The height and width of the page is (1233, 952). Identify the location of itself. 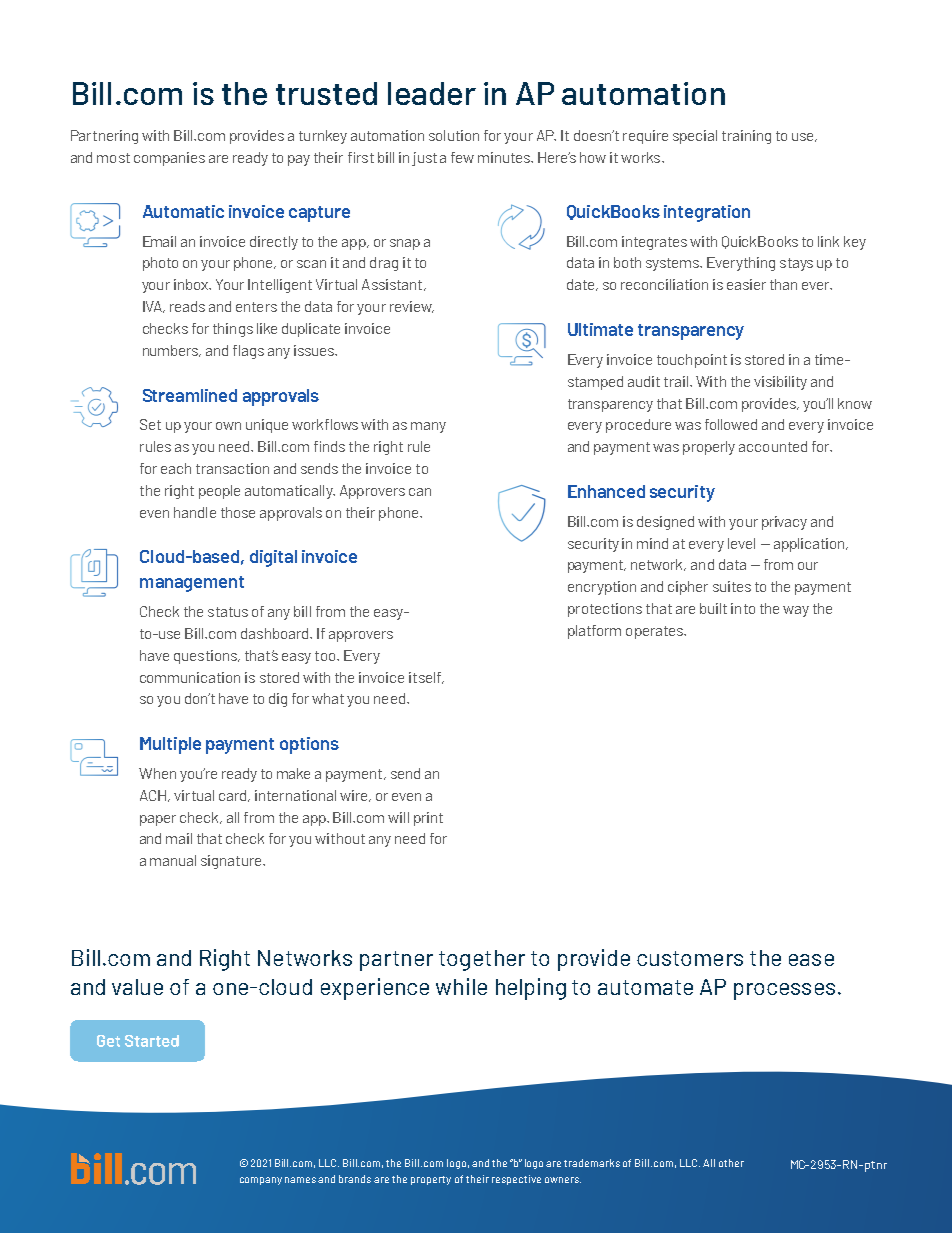
(426, 678).
